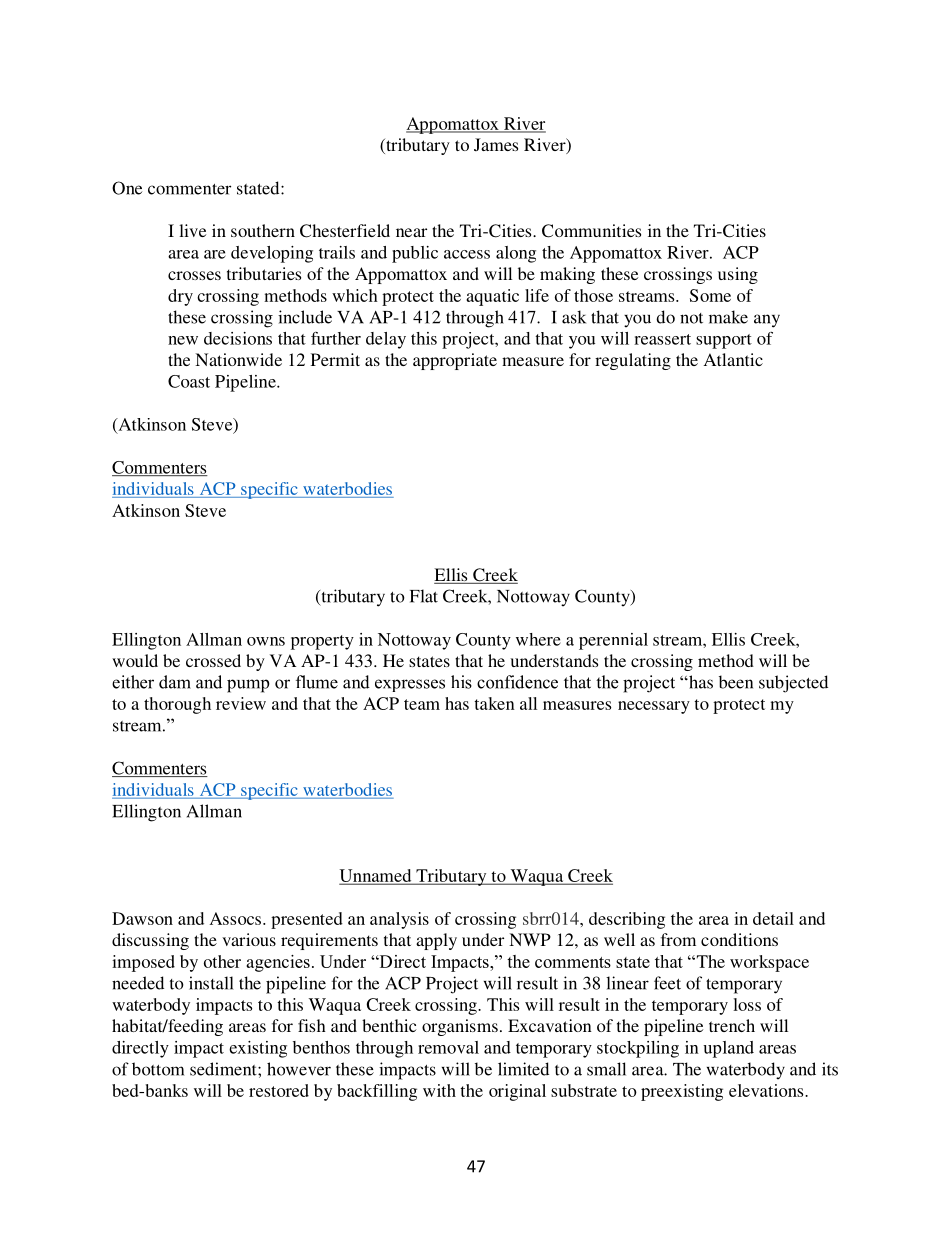 Image resolution: width=952 pixels, height=1233 pixels. I want to click on thorough, so click(177, 705).
